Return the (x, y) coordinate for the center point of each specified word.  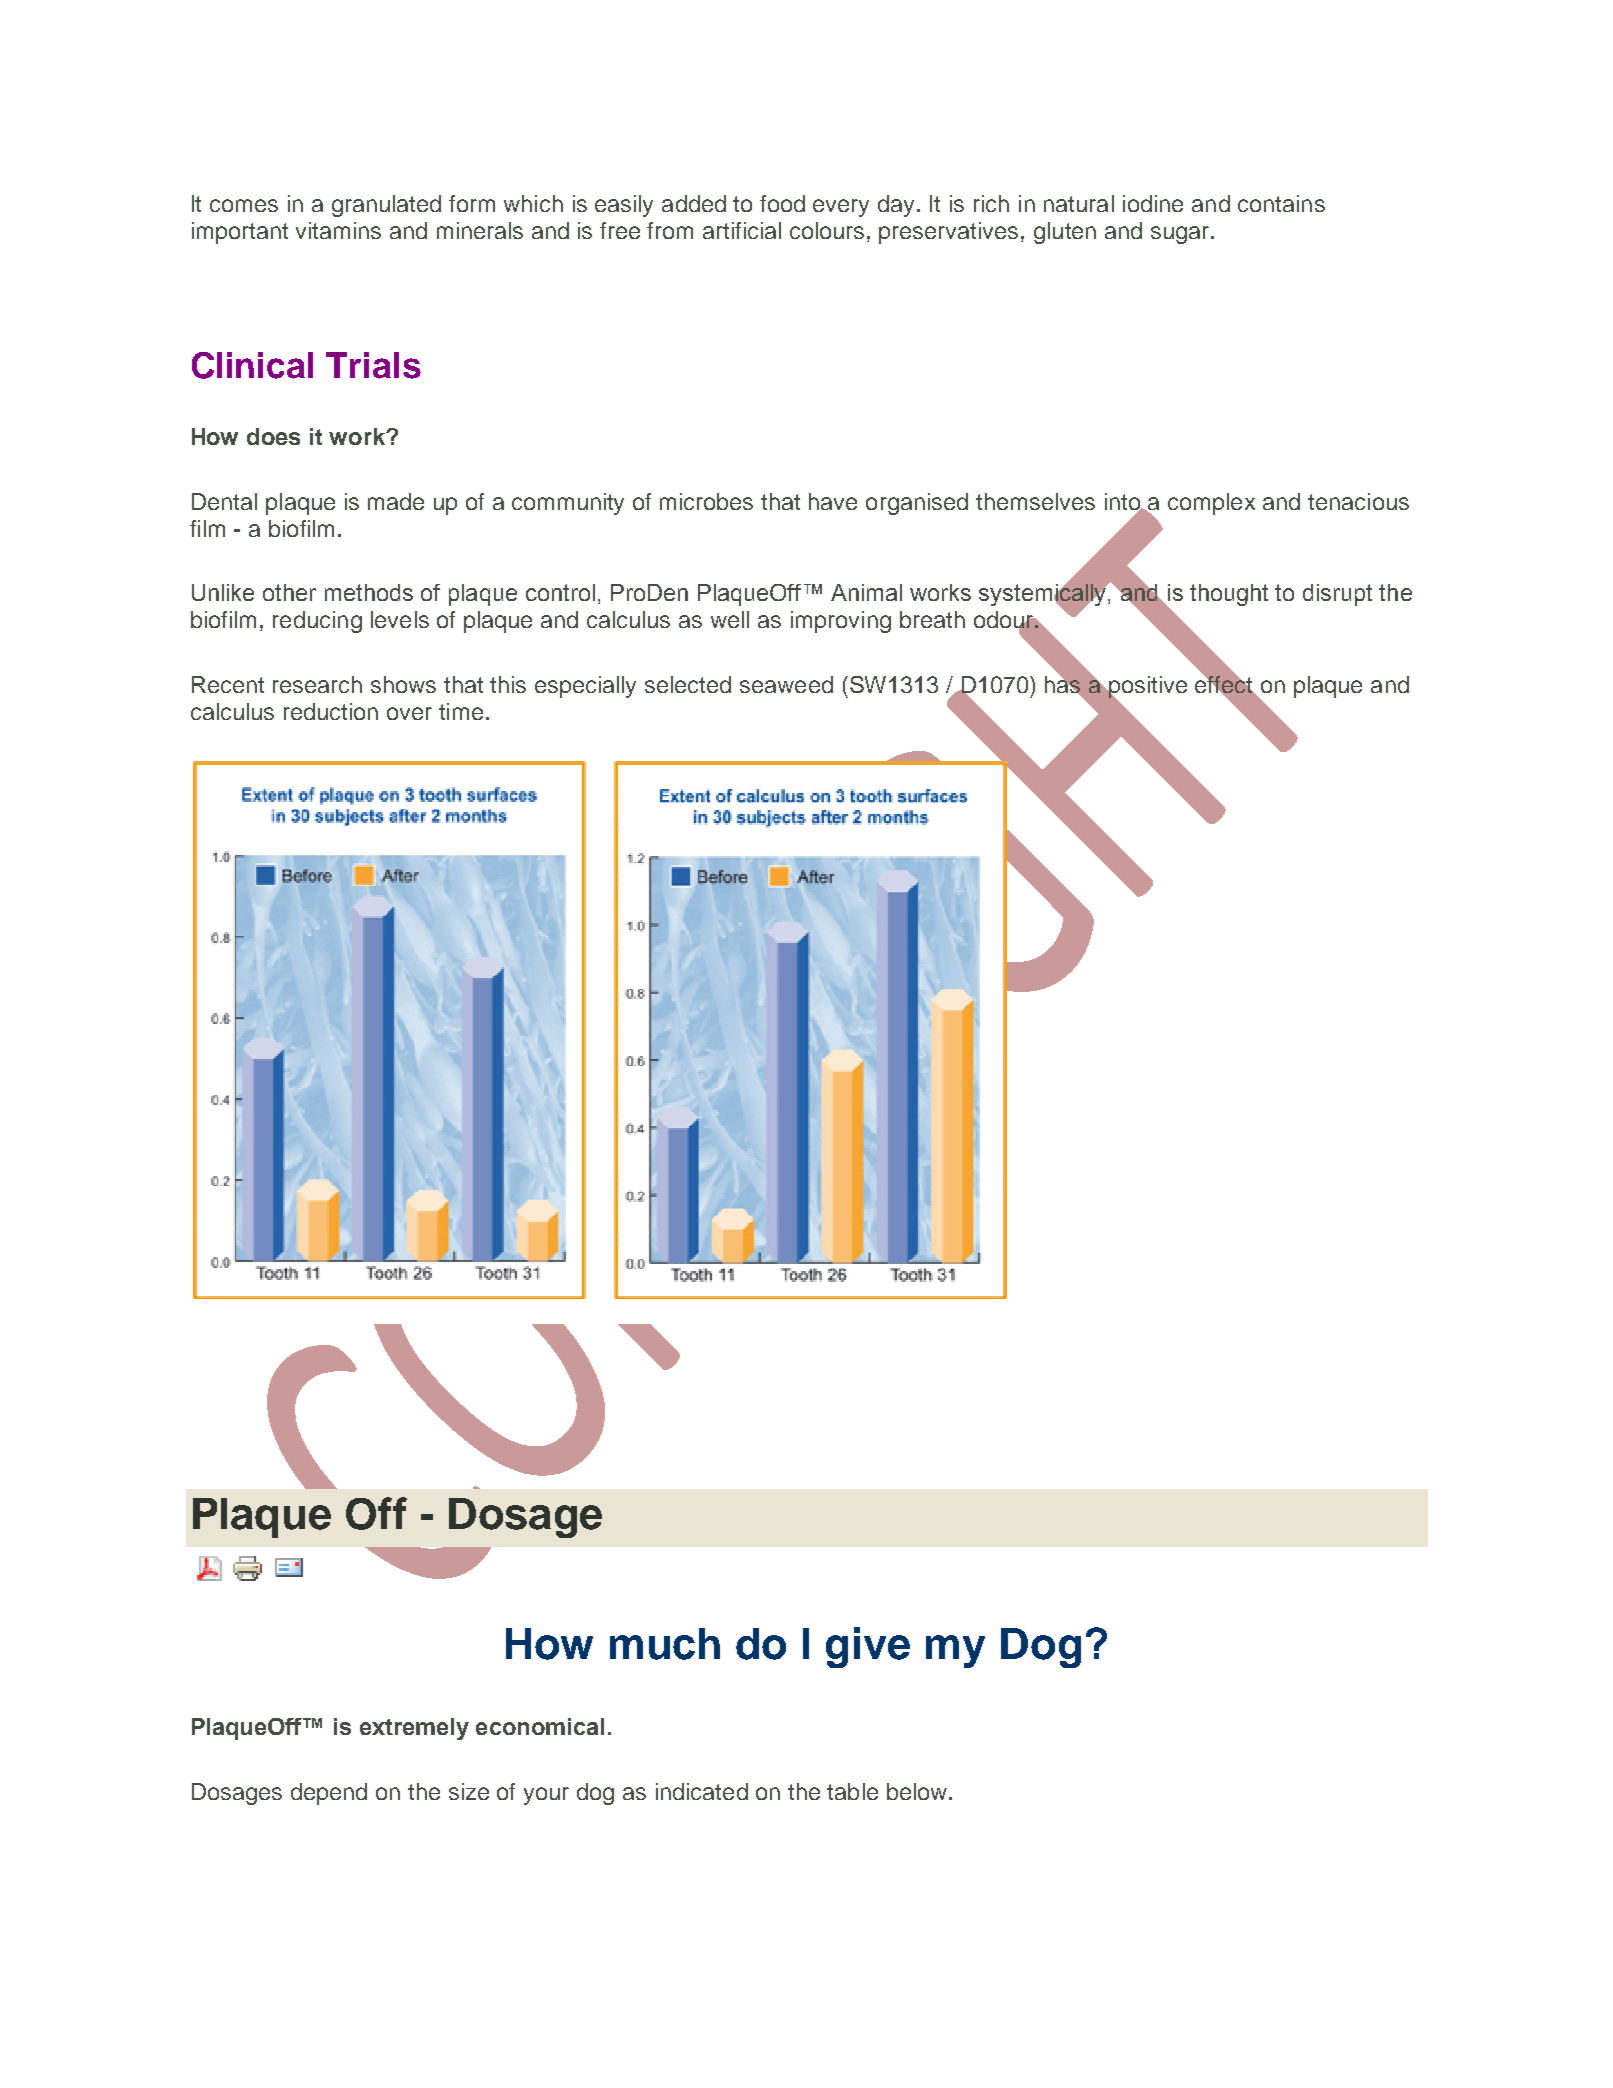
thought (1229, 595)
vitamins (338, 230)
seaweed (786, 684)
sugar (1181, 235)
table (852, 1791)
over (409, 713)
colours (827, 230)
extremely (414, 1729)
